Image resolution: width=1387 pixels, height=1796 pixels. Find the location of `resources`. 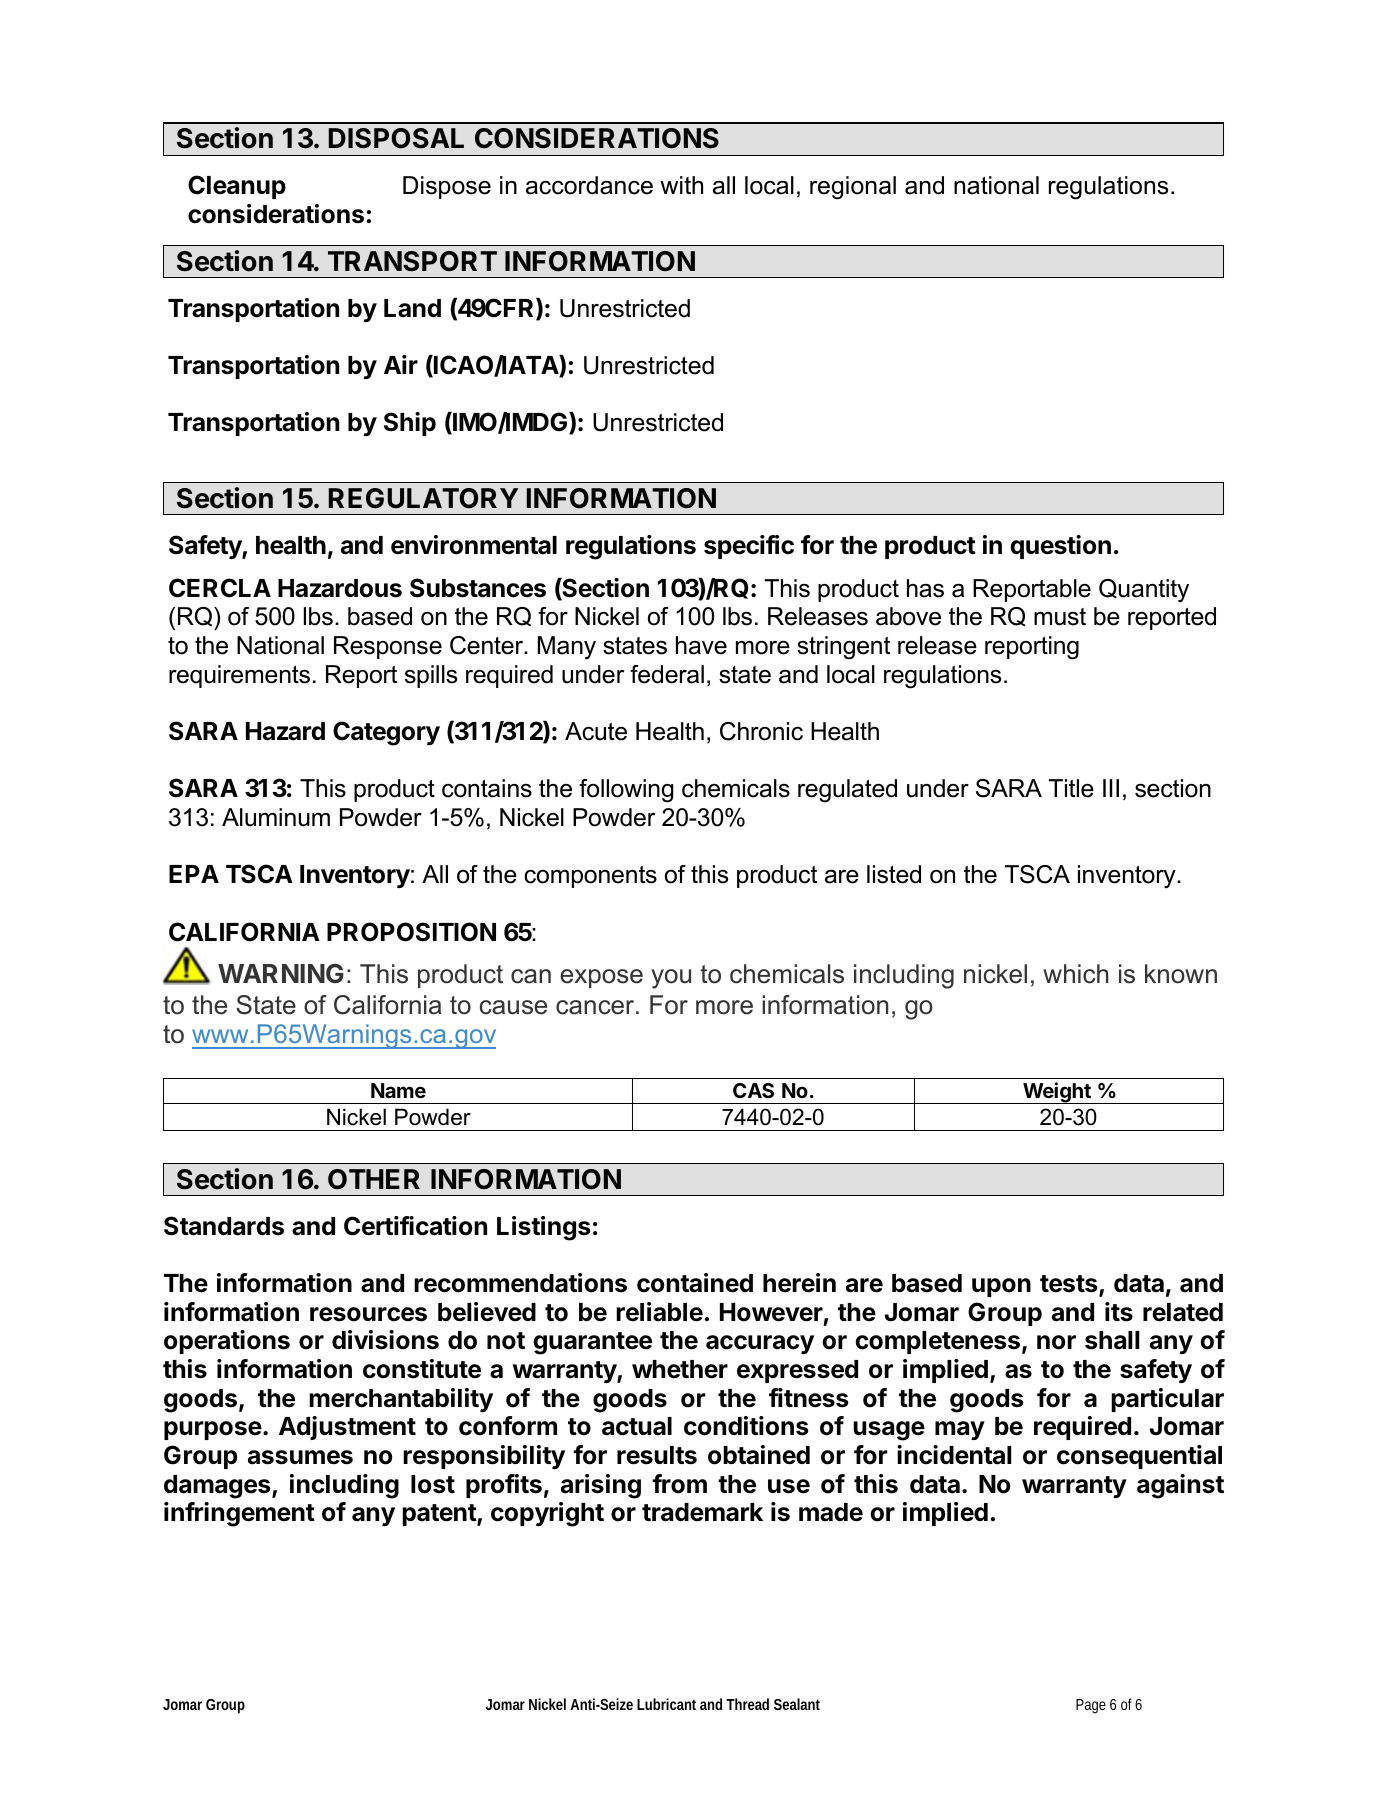

resources is located at coordinates (368, 1314).
